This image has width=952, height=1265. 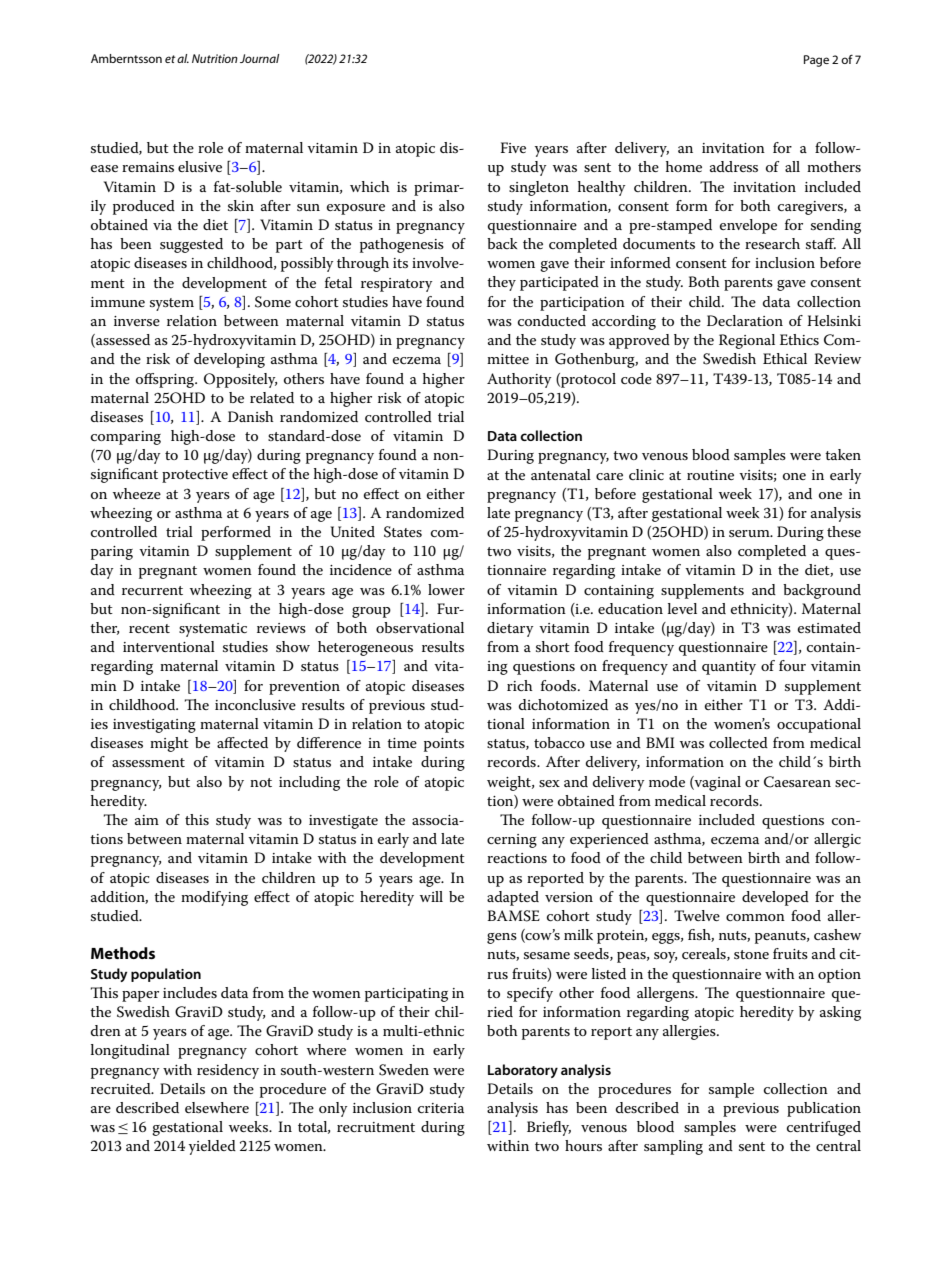 I want to click on yielded, so click(x=212, y=1147).
